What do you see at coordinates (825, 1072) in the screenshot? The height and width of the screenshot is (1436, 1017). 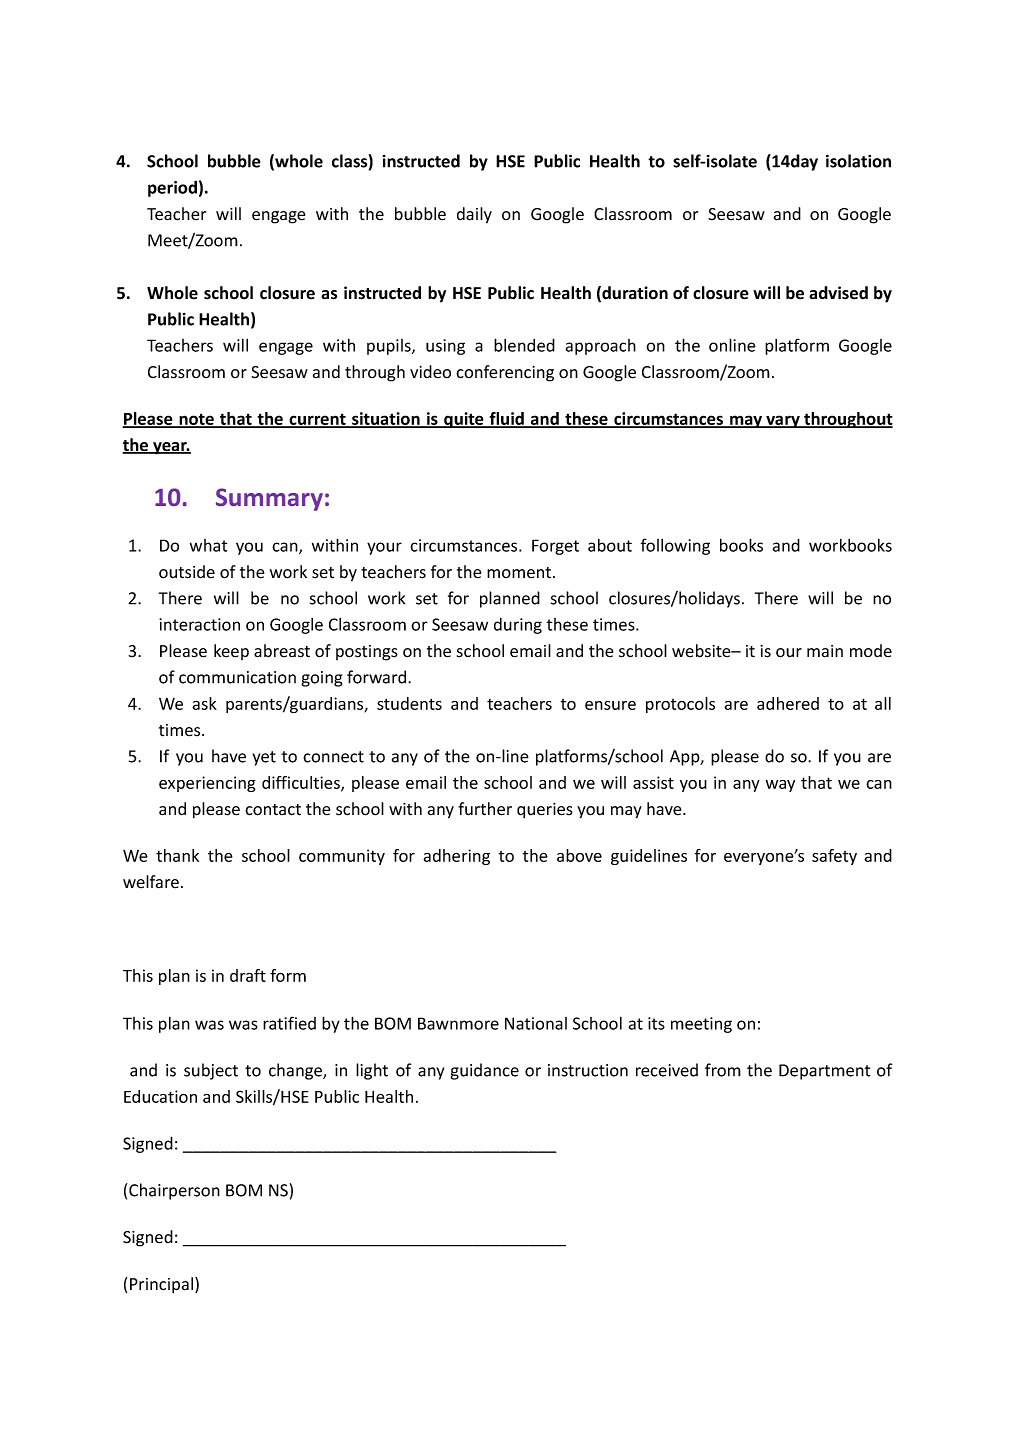 I see `Department` at bounding box center [825, 1072].
